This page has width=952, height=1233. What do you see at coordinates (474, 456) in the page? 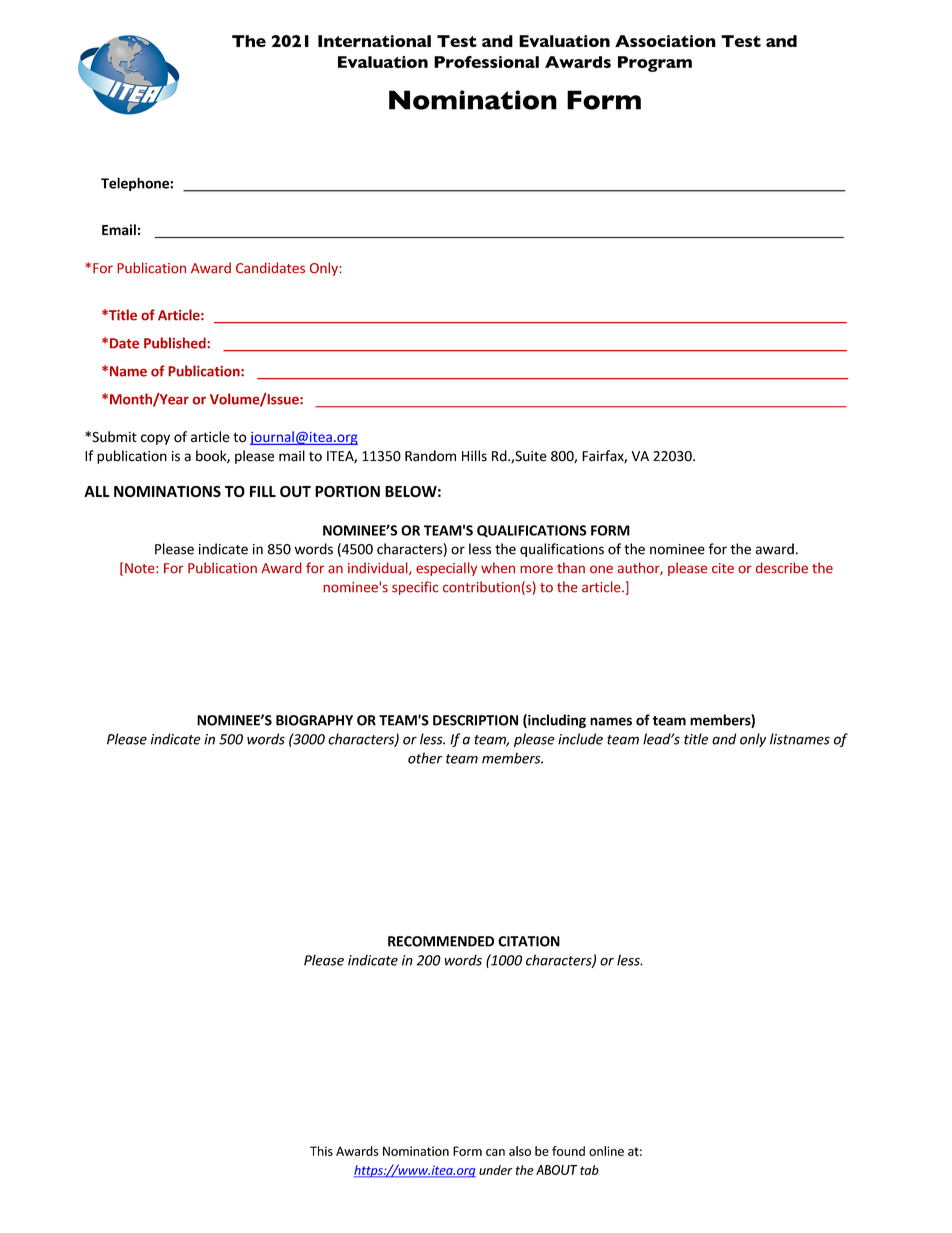
I see `Hills` at bounding box center [474, 456].
